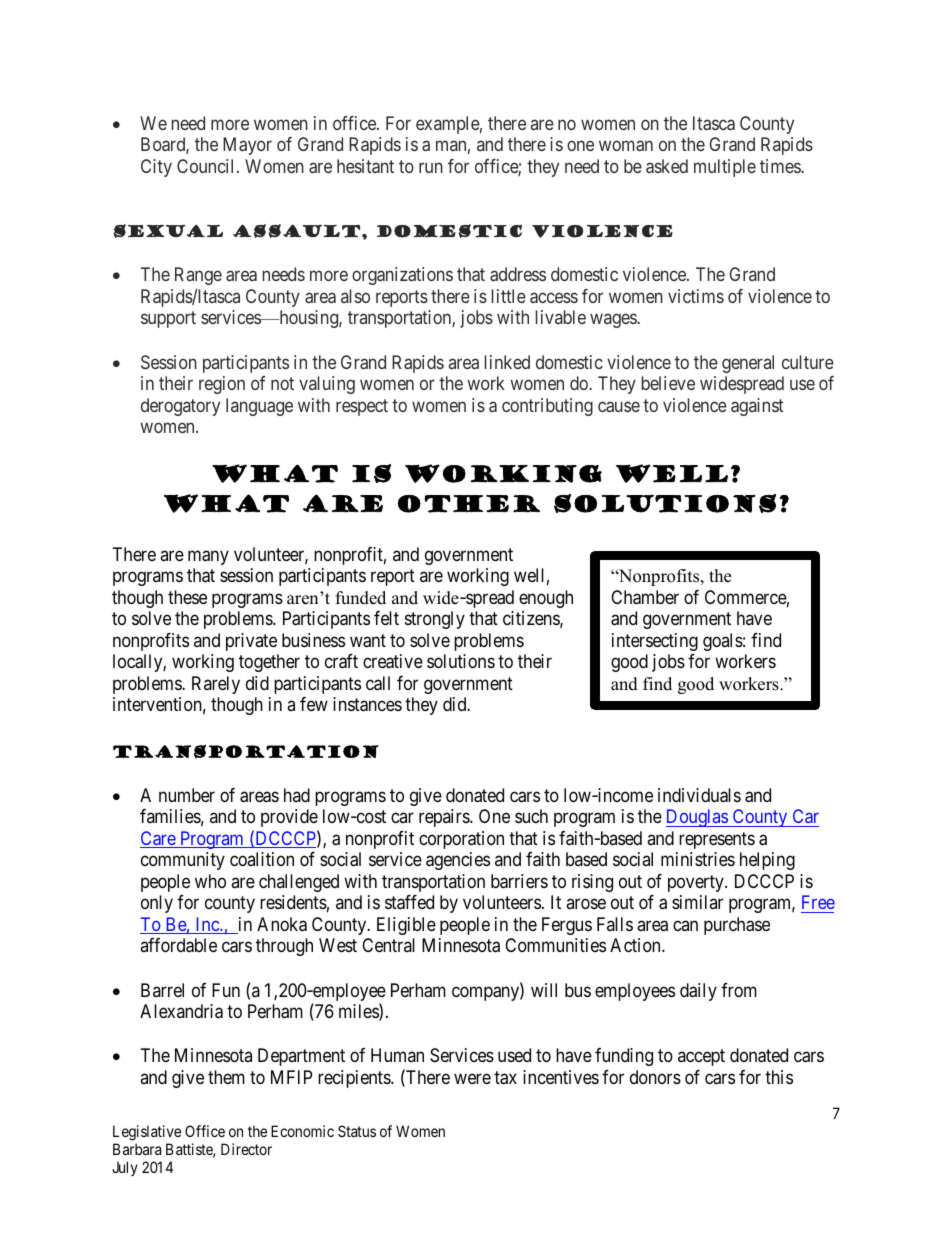  I want to click on goals, so click(723, 642).
